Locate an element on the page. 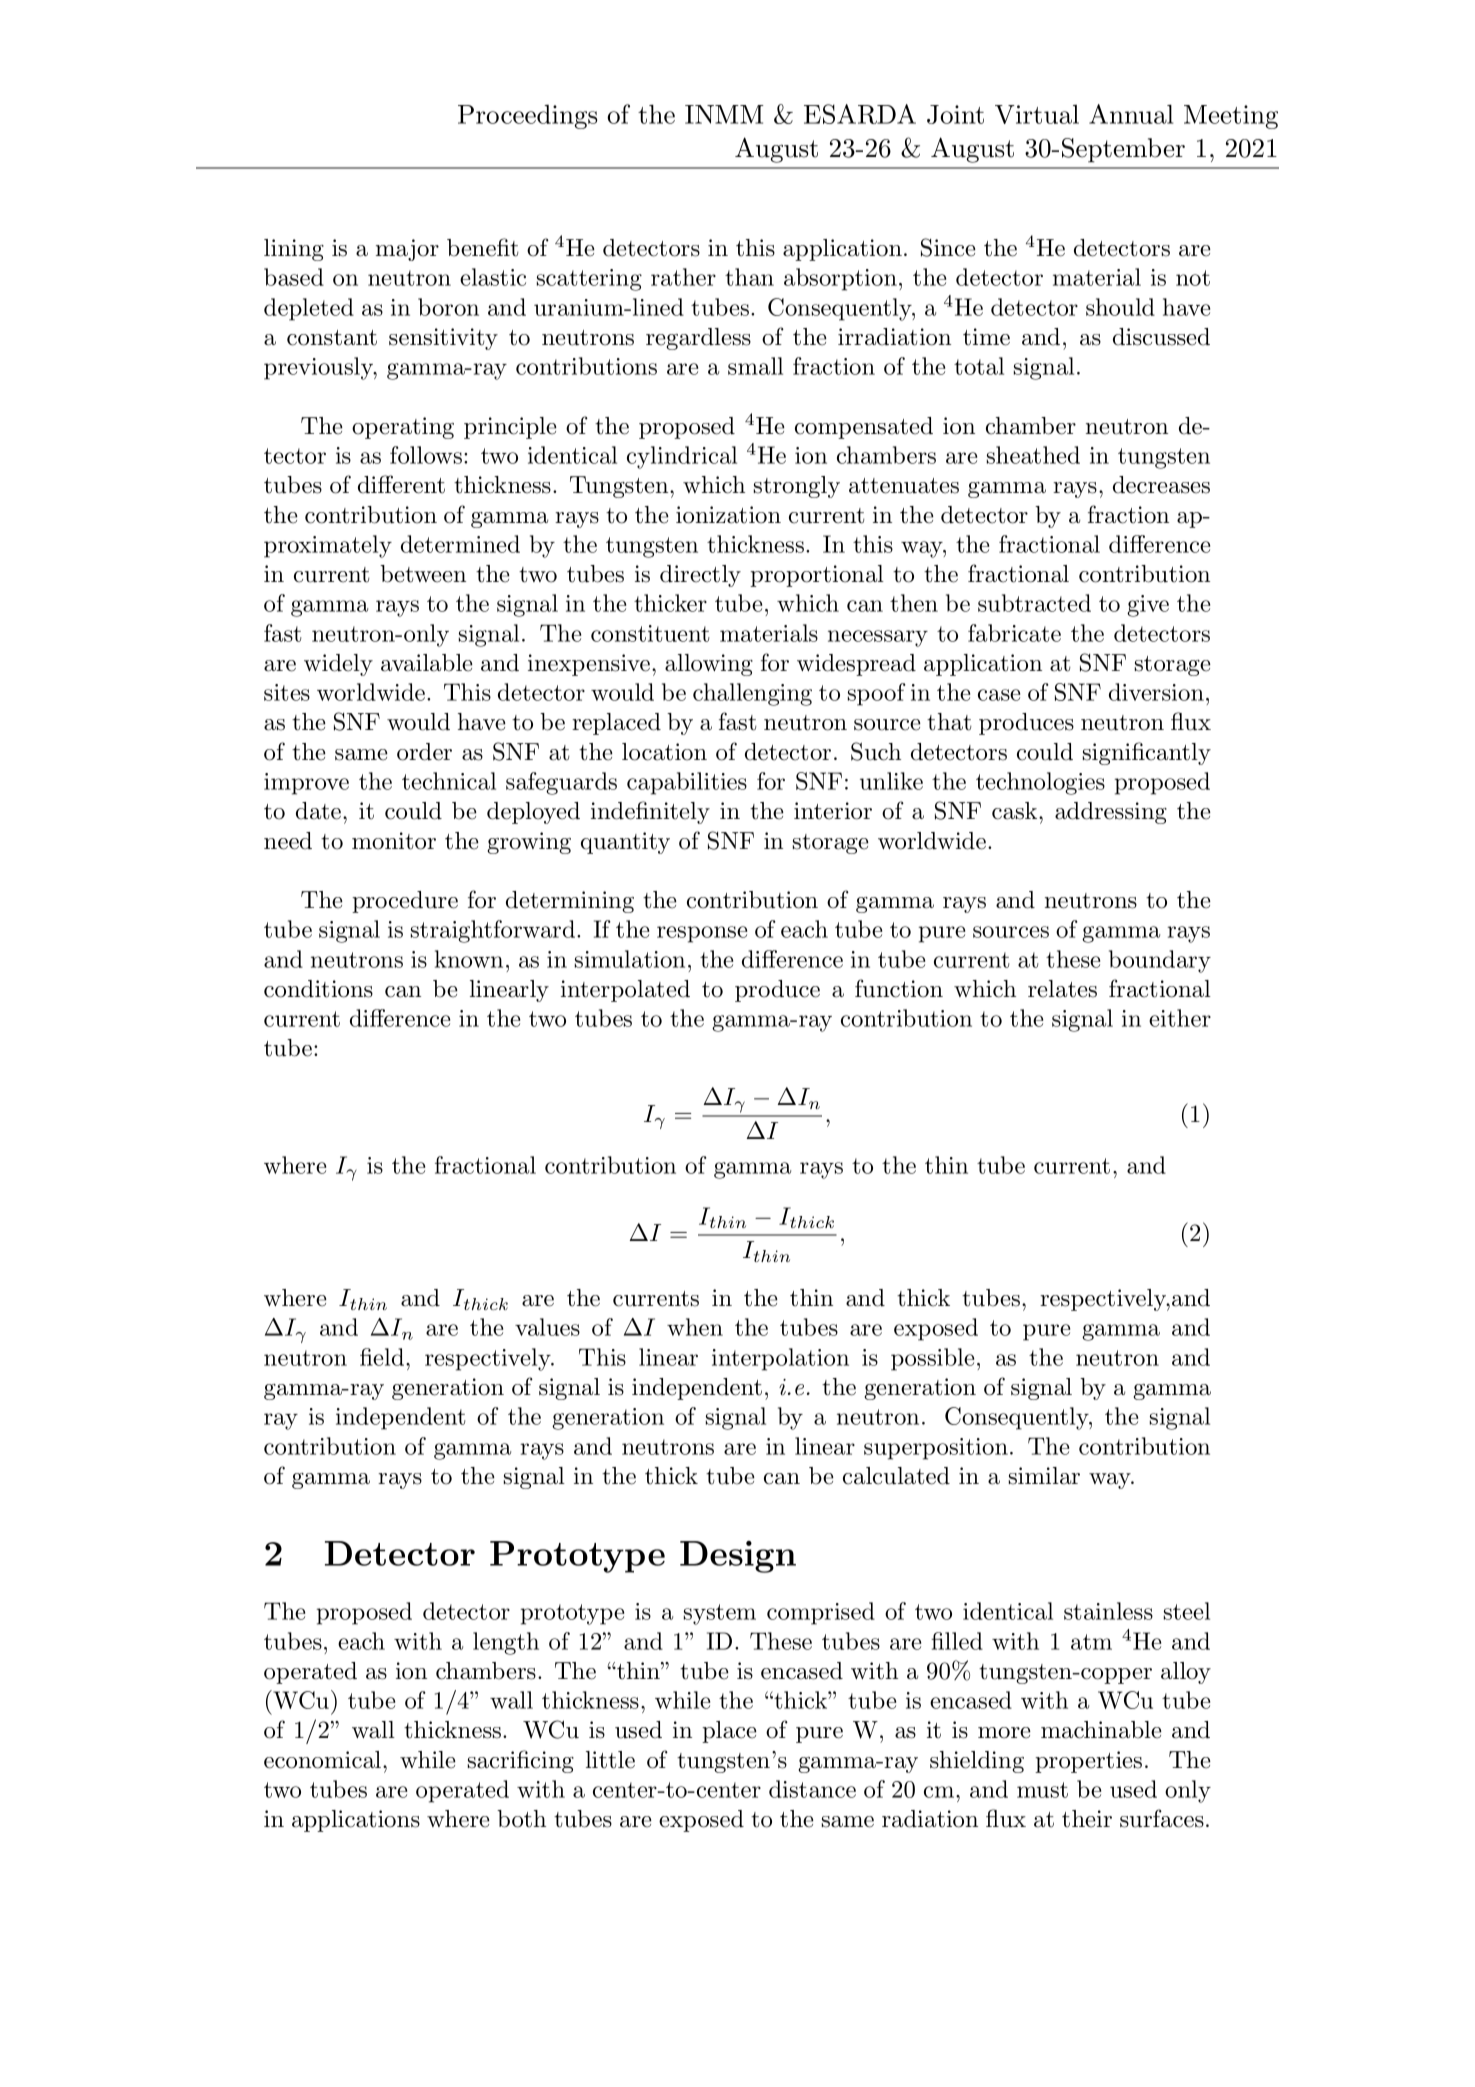  Annual is located at coordinates (1131, 114).
